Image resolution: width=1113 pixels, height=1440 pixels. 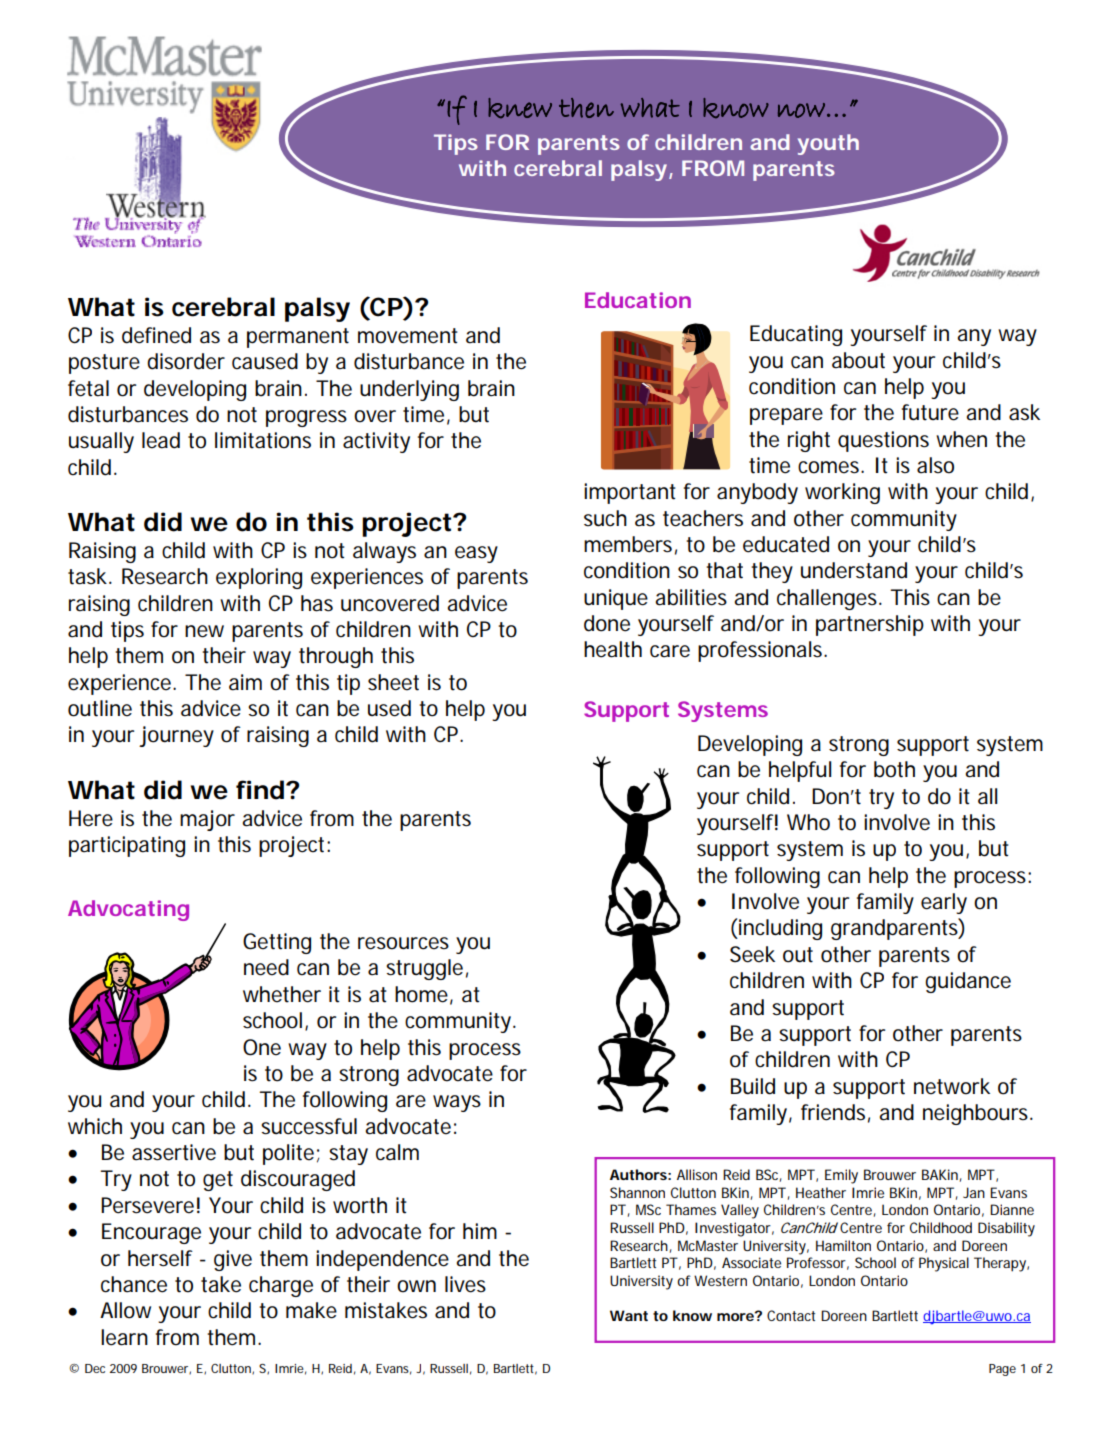 I want to click on care, so click(x=670, y=651).
